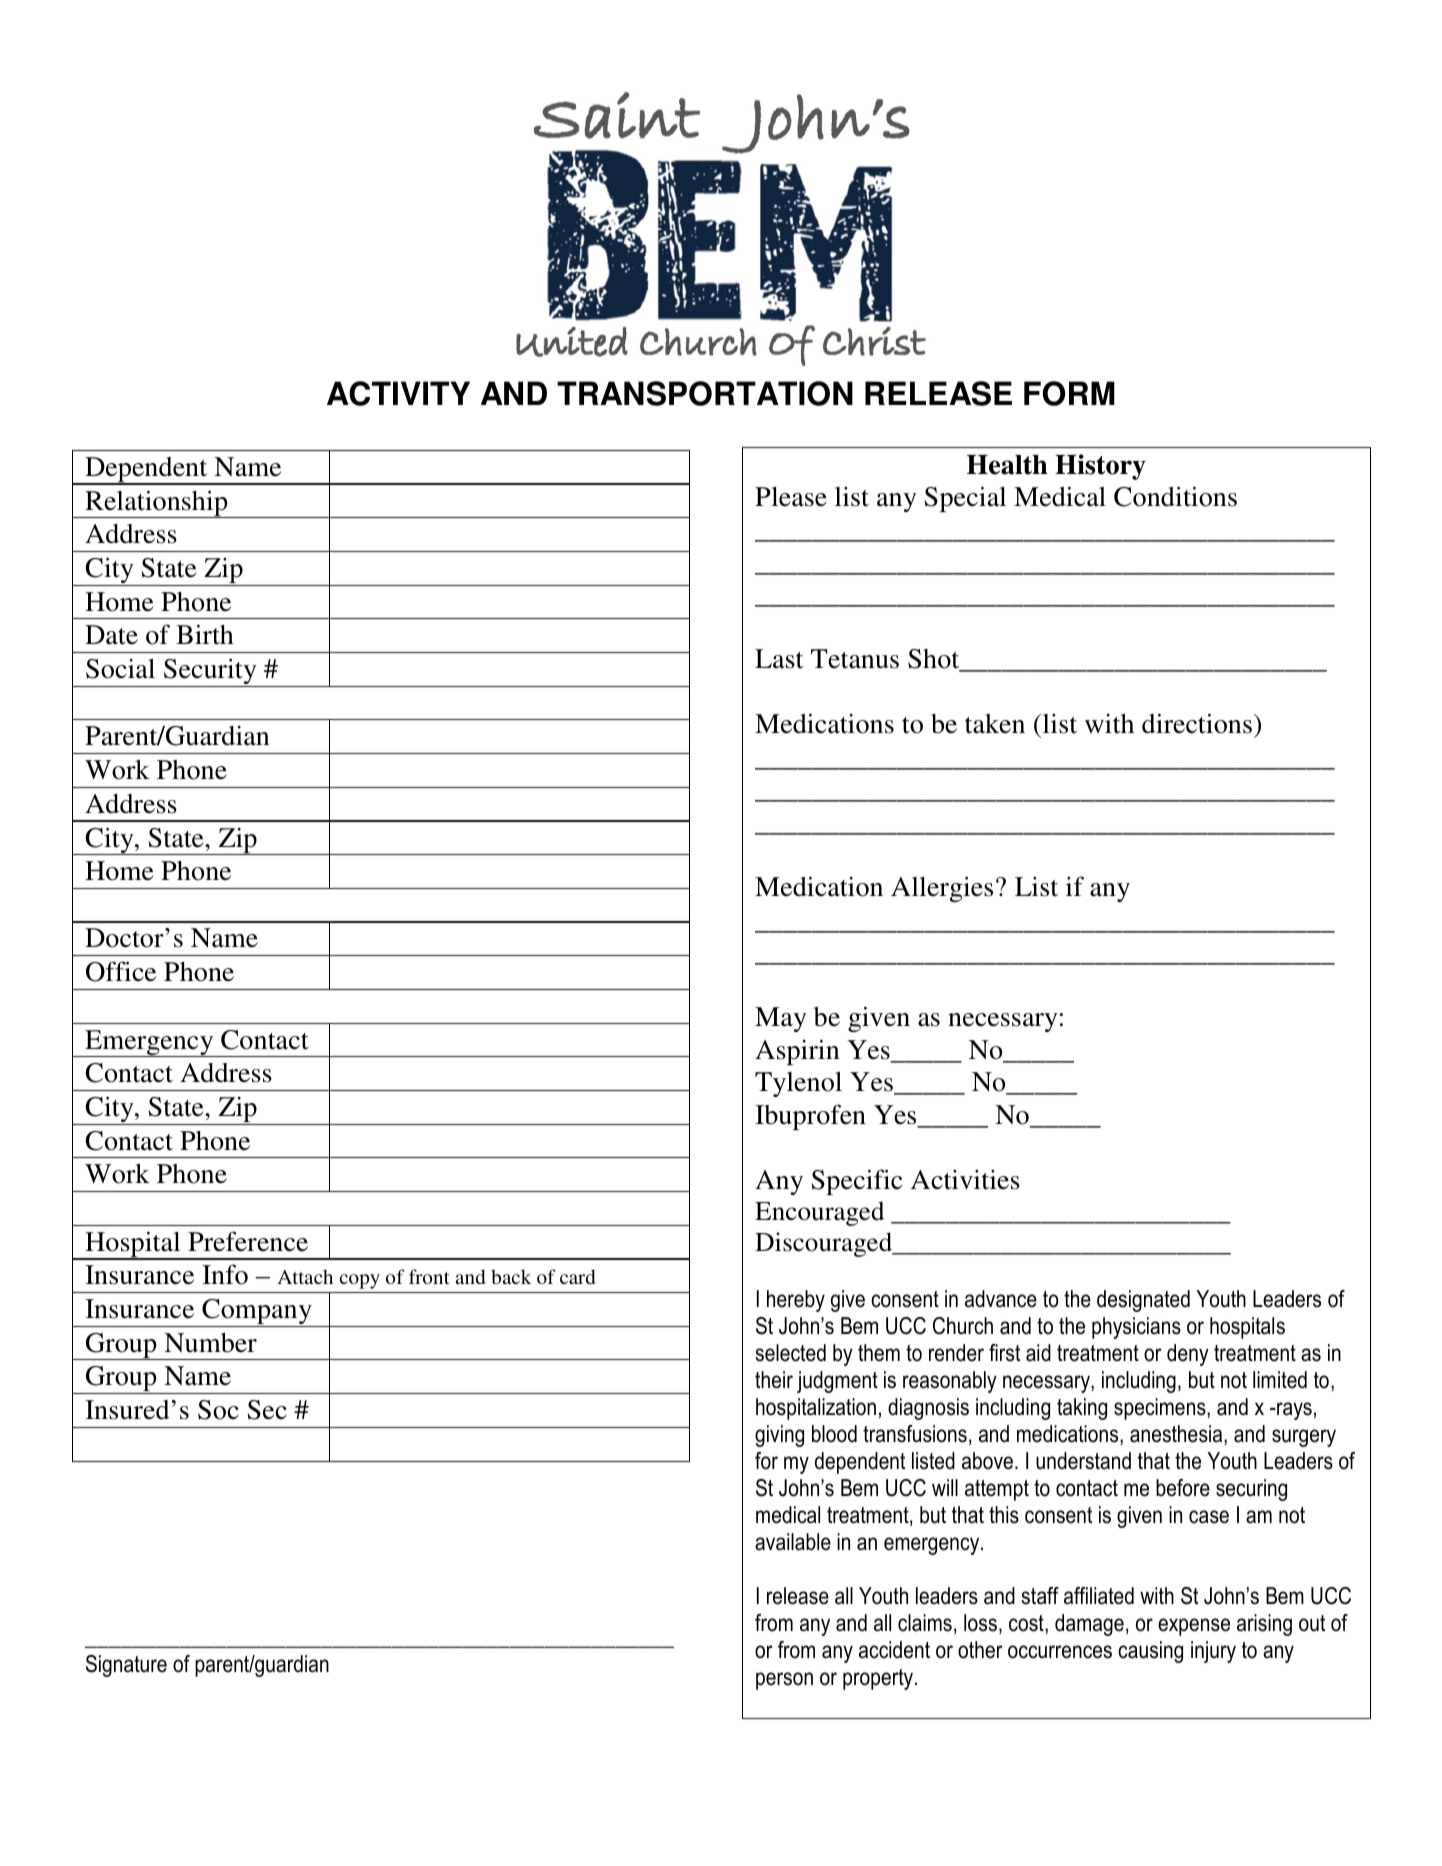 Image resolution: width=1442 pixels, height=1866 pixels. Describe the element at coordinates (705, 393) in the screenshot. I see `TRANSPORTATION` at that location.
